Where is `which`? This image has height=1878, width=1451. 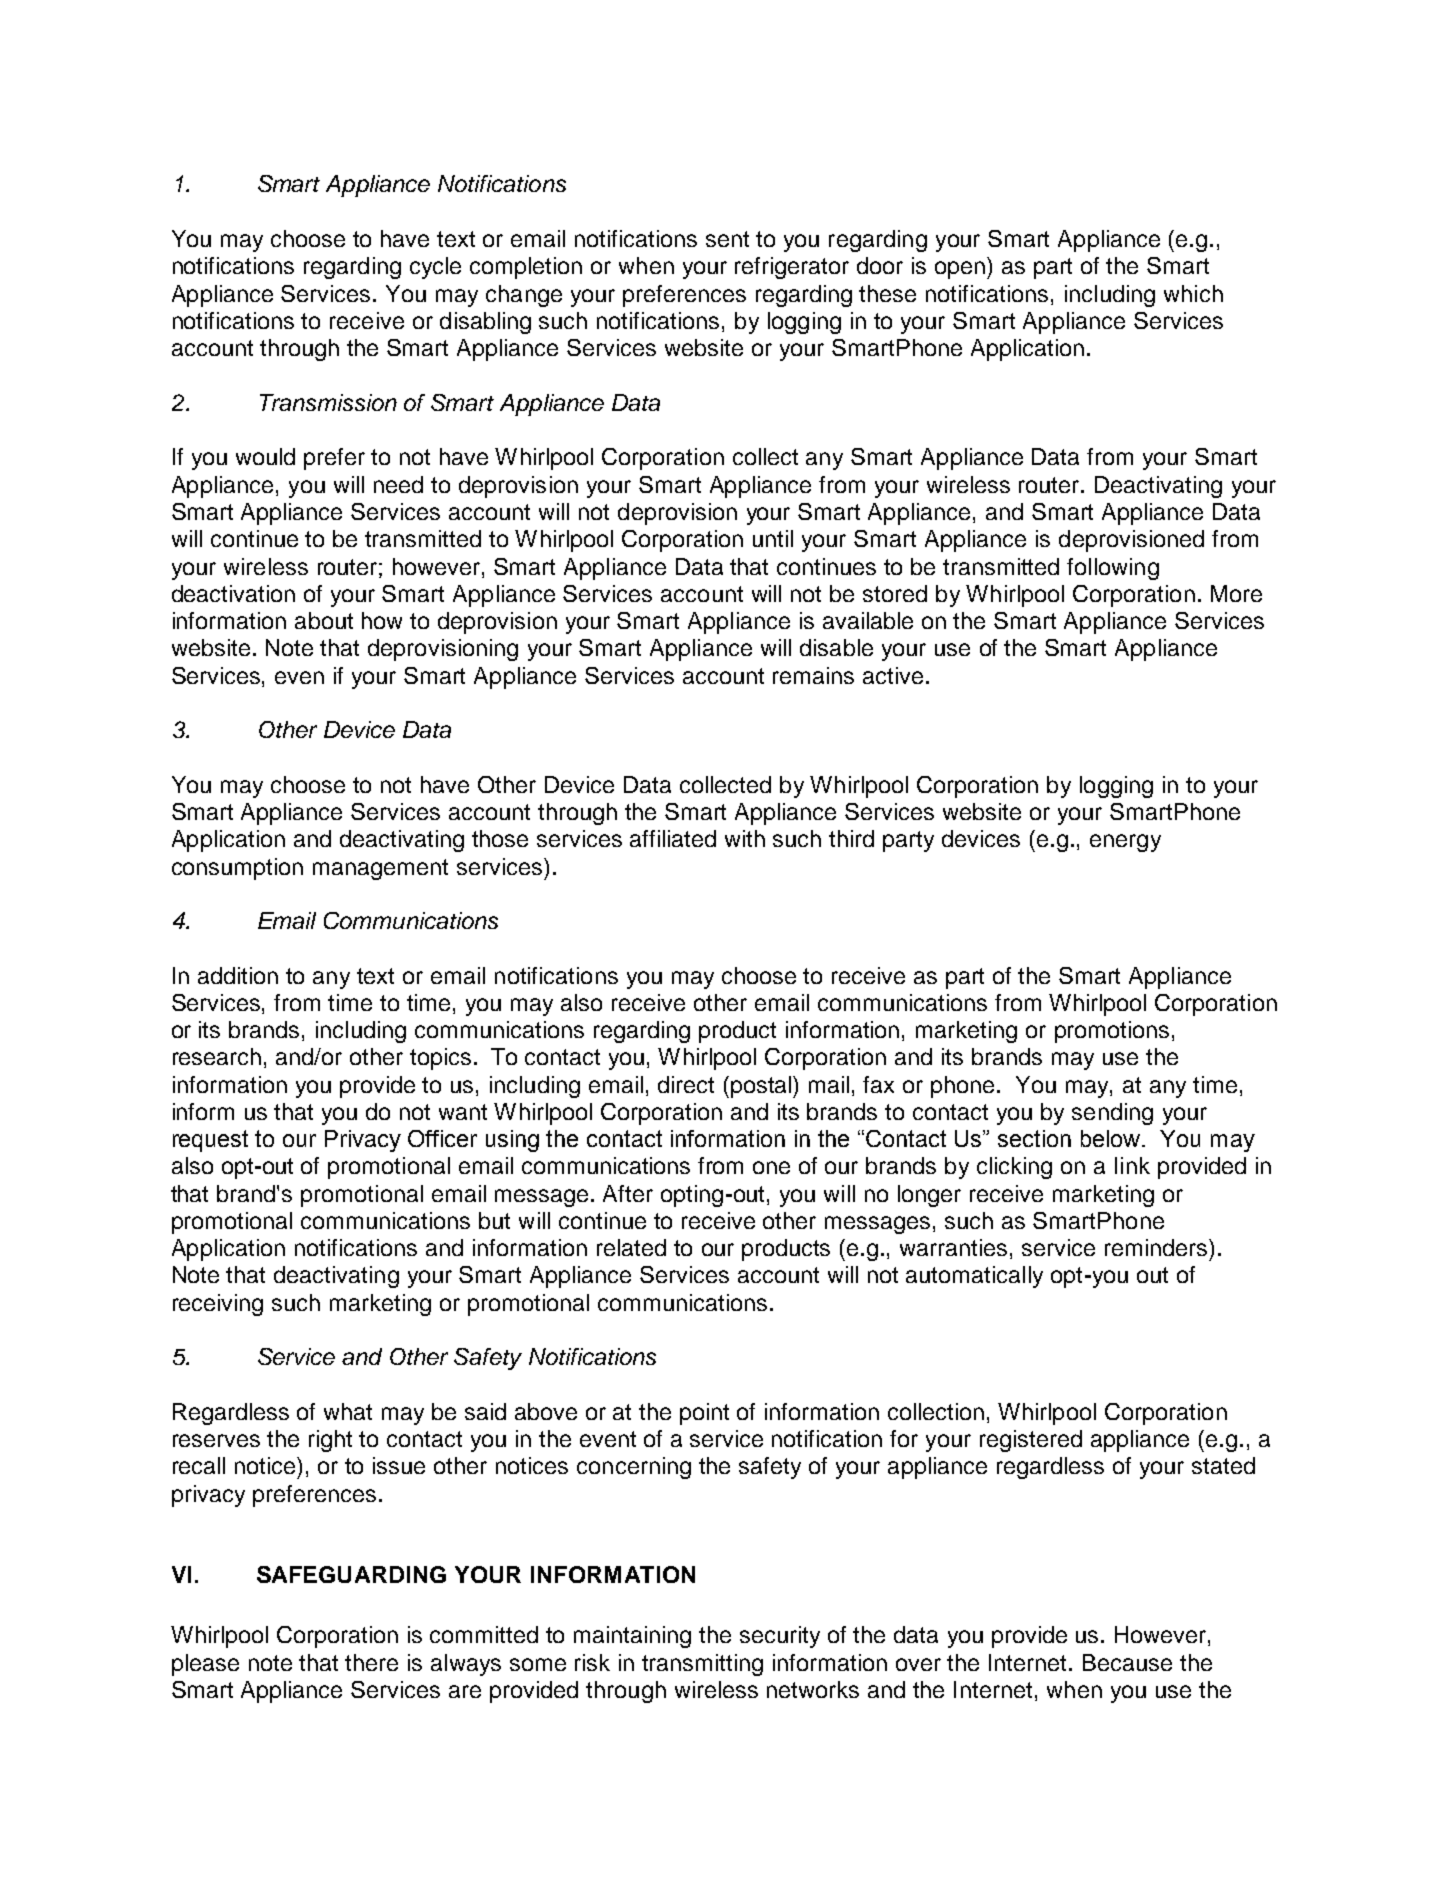
which is located at coordinates (1193, 293).
